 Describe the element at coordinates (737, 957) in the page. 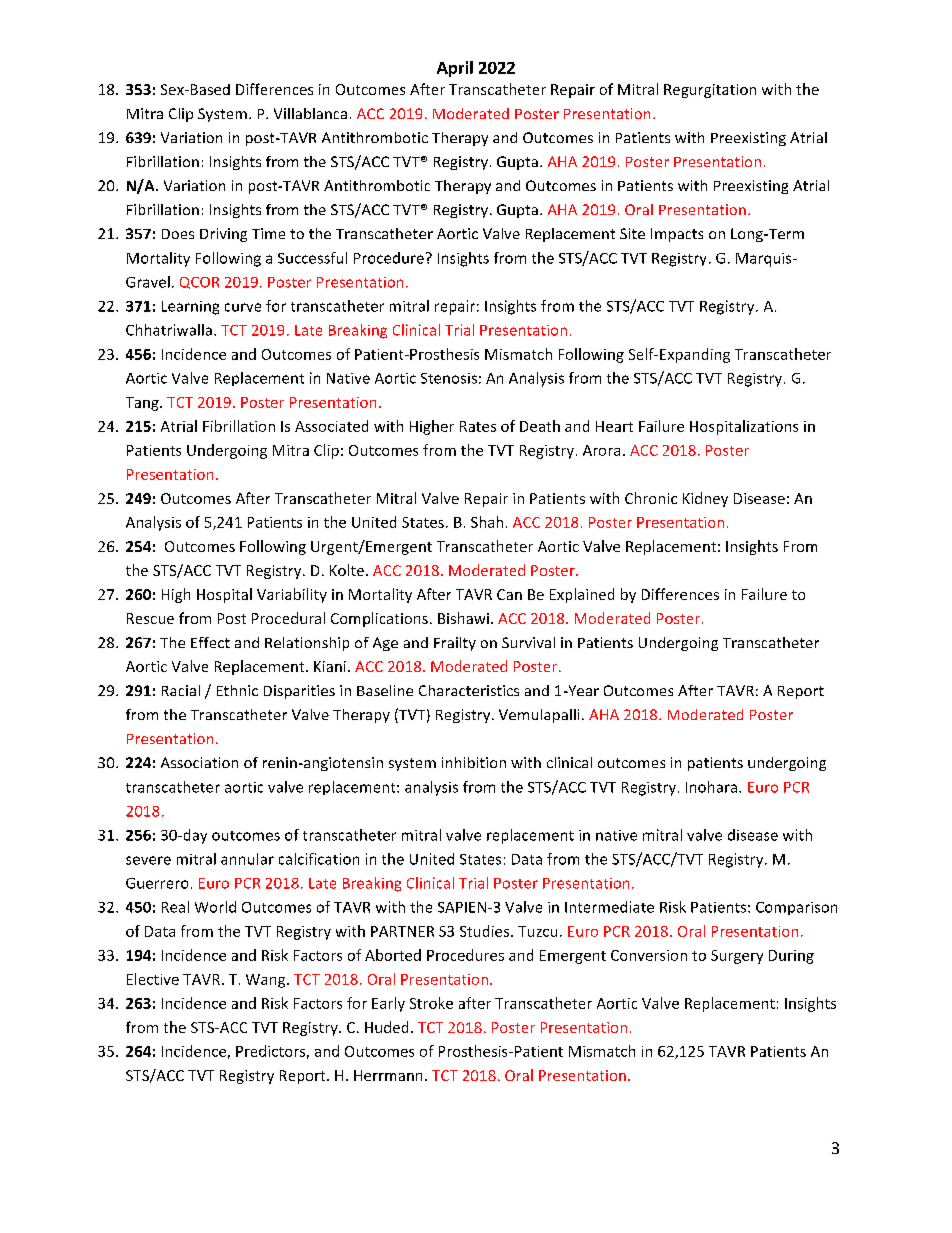

I see `Surgery` at that location.
